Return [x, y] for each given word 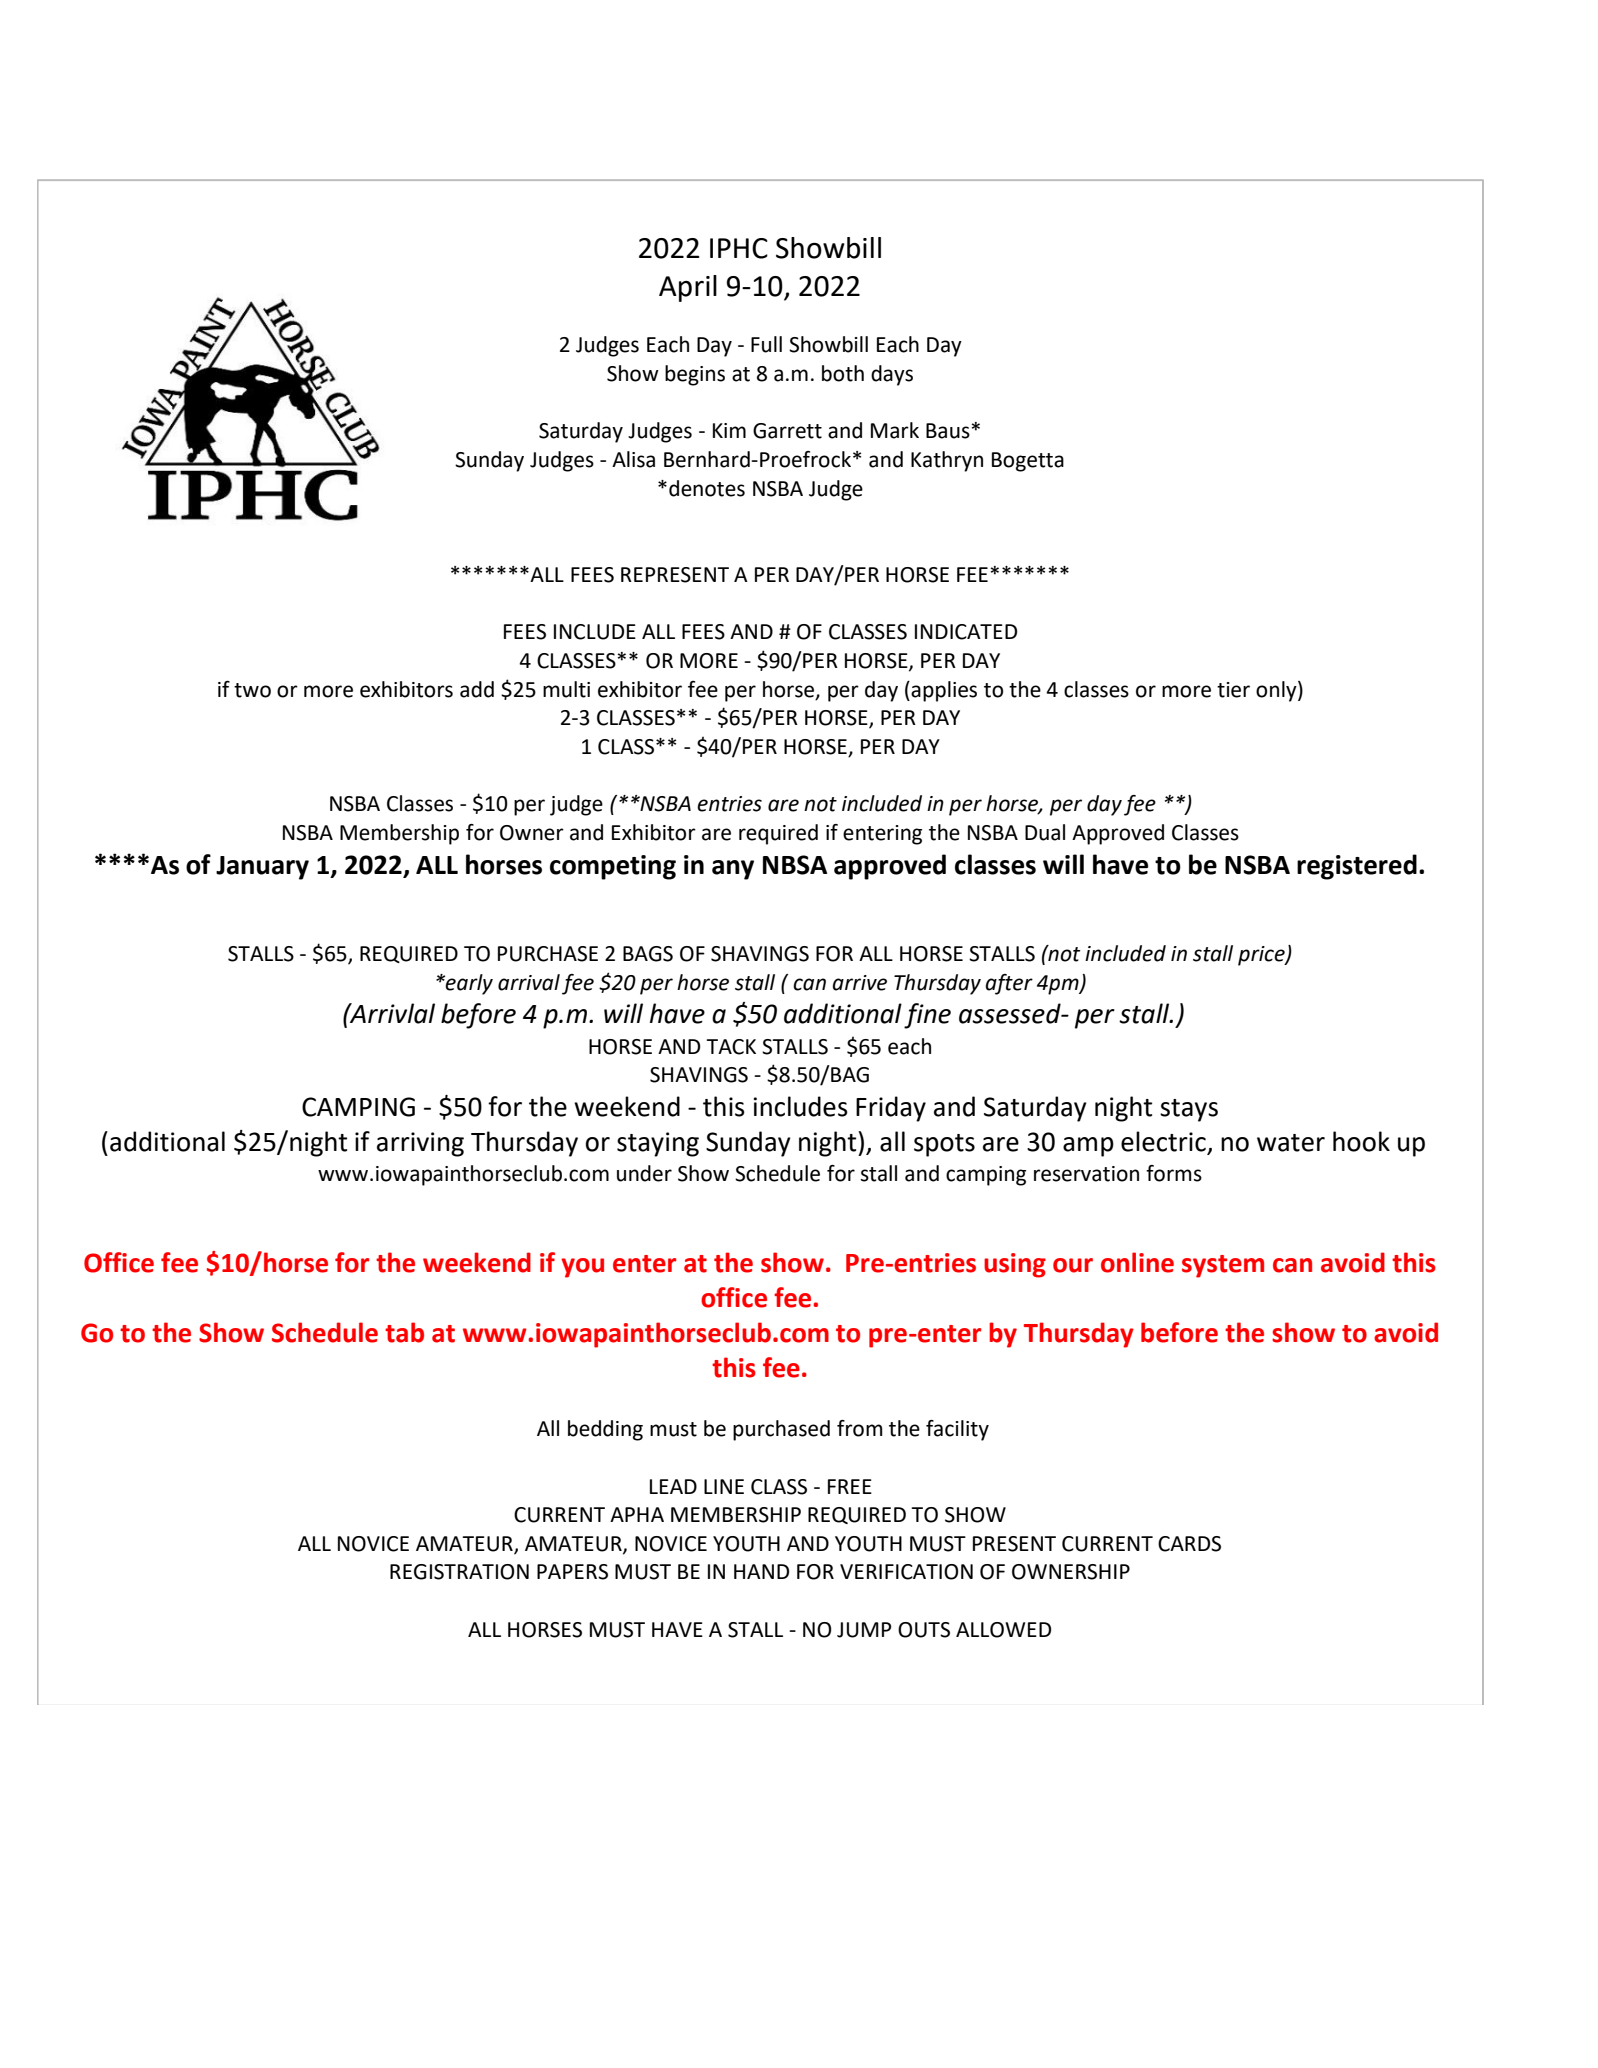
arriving [420, 1144]
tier [1233, 690]
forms [1174, 1173]
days [892, 375]
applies [944, 691]
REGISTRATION [459, 1572]
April [688, 288]
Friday [891, 1109]
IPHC [739, 248]
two [252, 690]
